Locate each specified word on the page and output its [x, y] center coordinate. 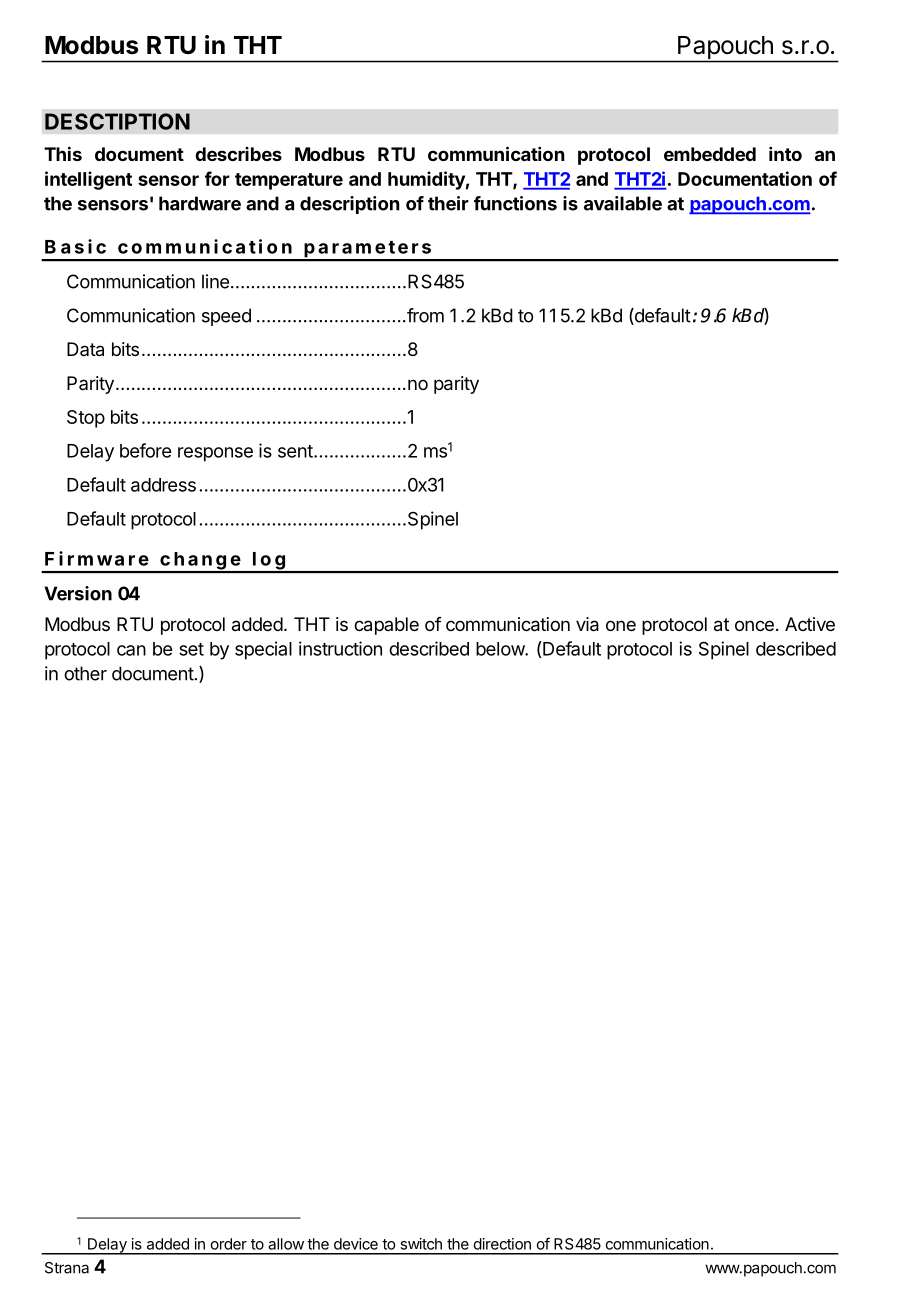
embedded [710, 154]
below [501, 649]
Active [810, 624]
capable [386, 626]
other [85, 673]
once [754, 625]
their [448, 203]
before [145, 450]
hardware [200, 203]
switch [421, 1244]
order [229, 1244]
